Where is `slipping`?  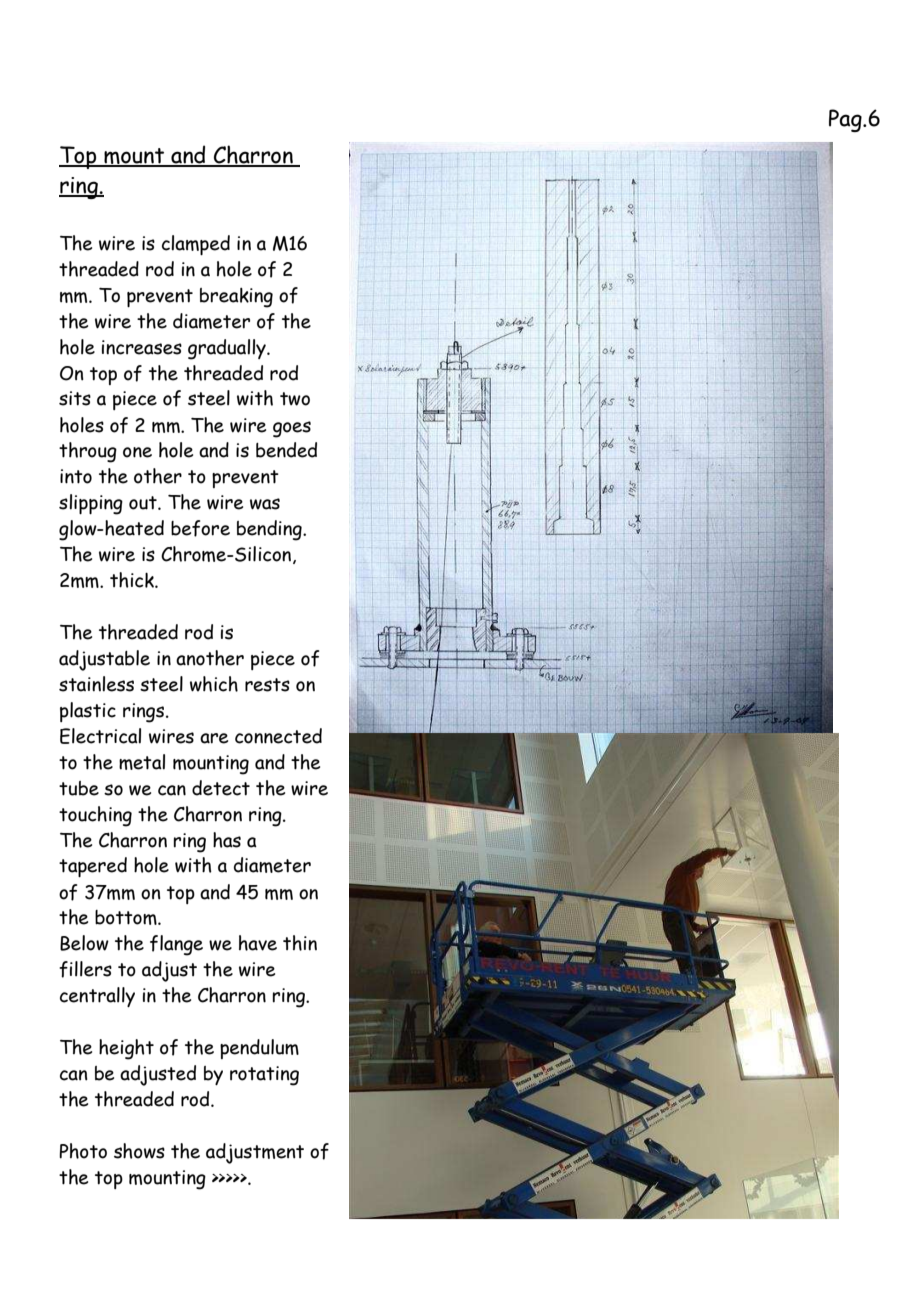 slipping is located at coordinates (91, 504).
